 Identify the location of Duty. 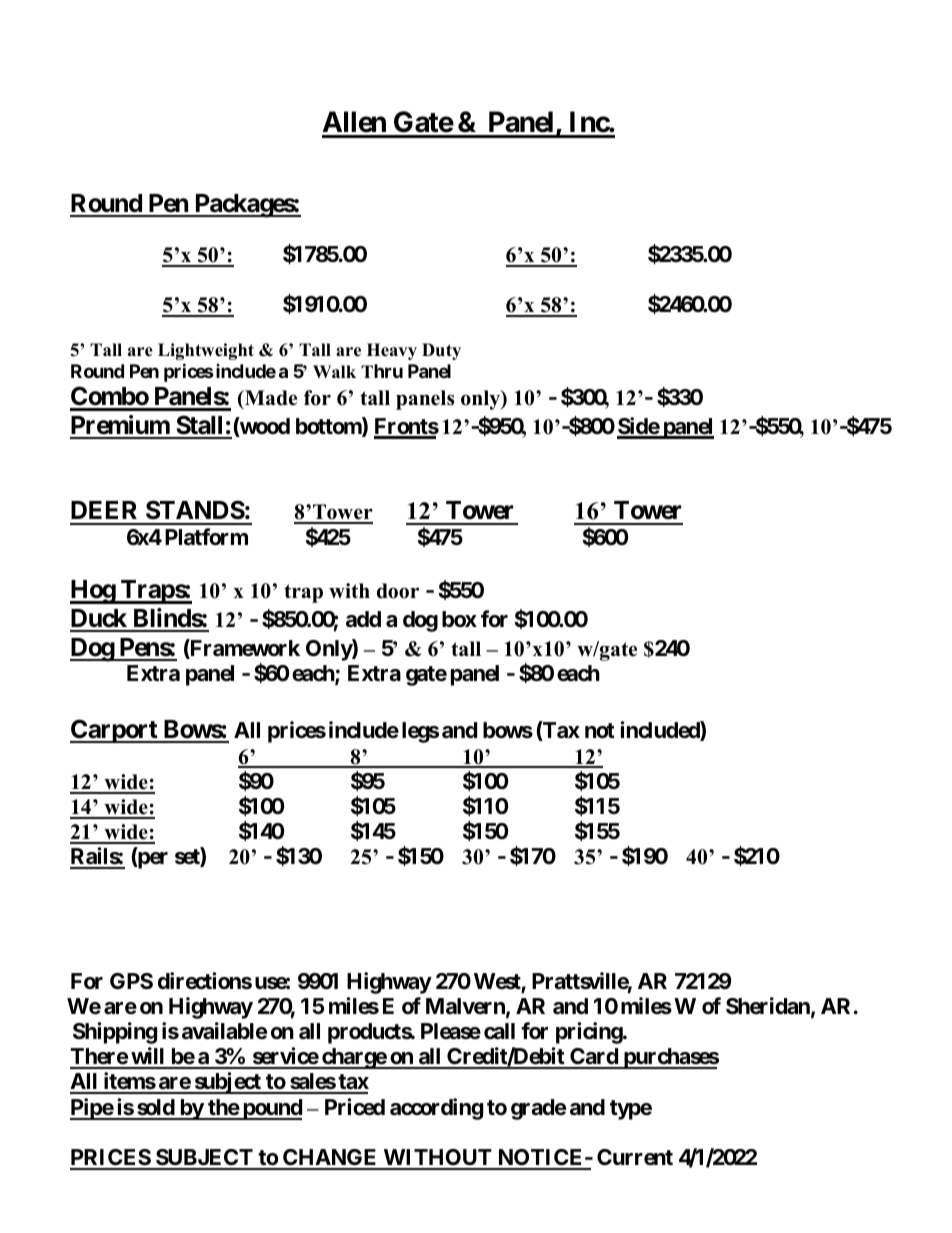
(441, 351).
